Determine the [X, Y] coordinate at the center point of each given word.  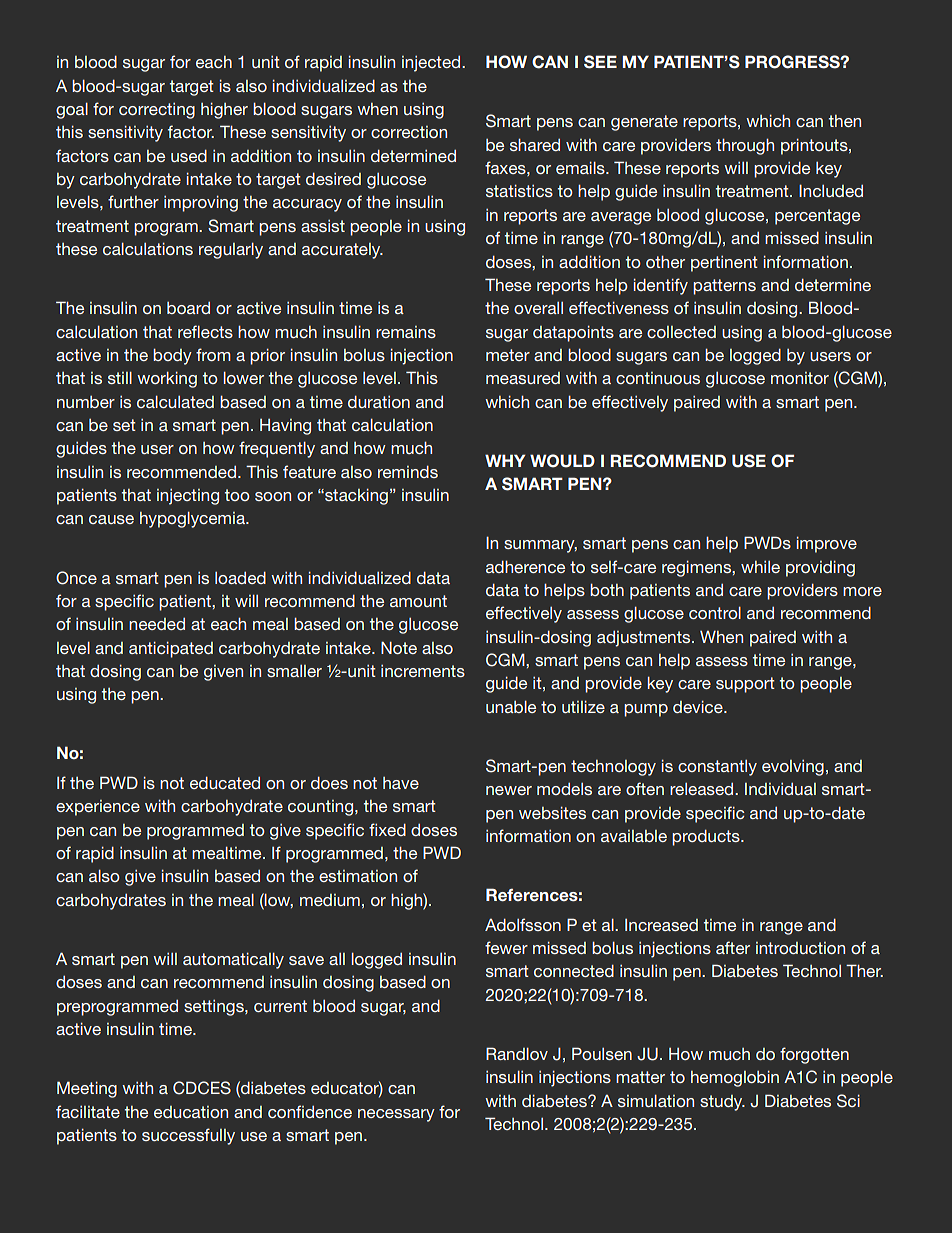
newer [509, 790]
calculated [175, 401]
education [191, 1112]
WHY [505, 460]
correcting [157, 111]
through [745, 146]
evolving [793, 768]
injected [432, 64]
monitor [800, 378]
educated [225, 782]
